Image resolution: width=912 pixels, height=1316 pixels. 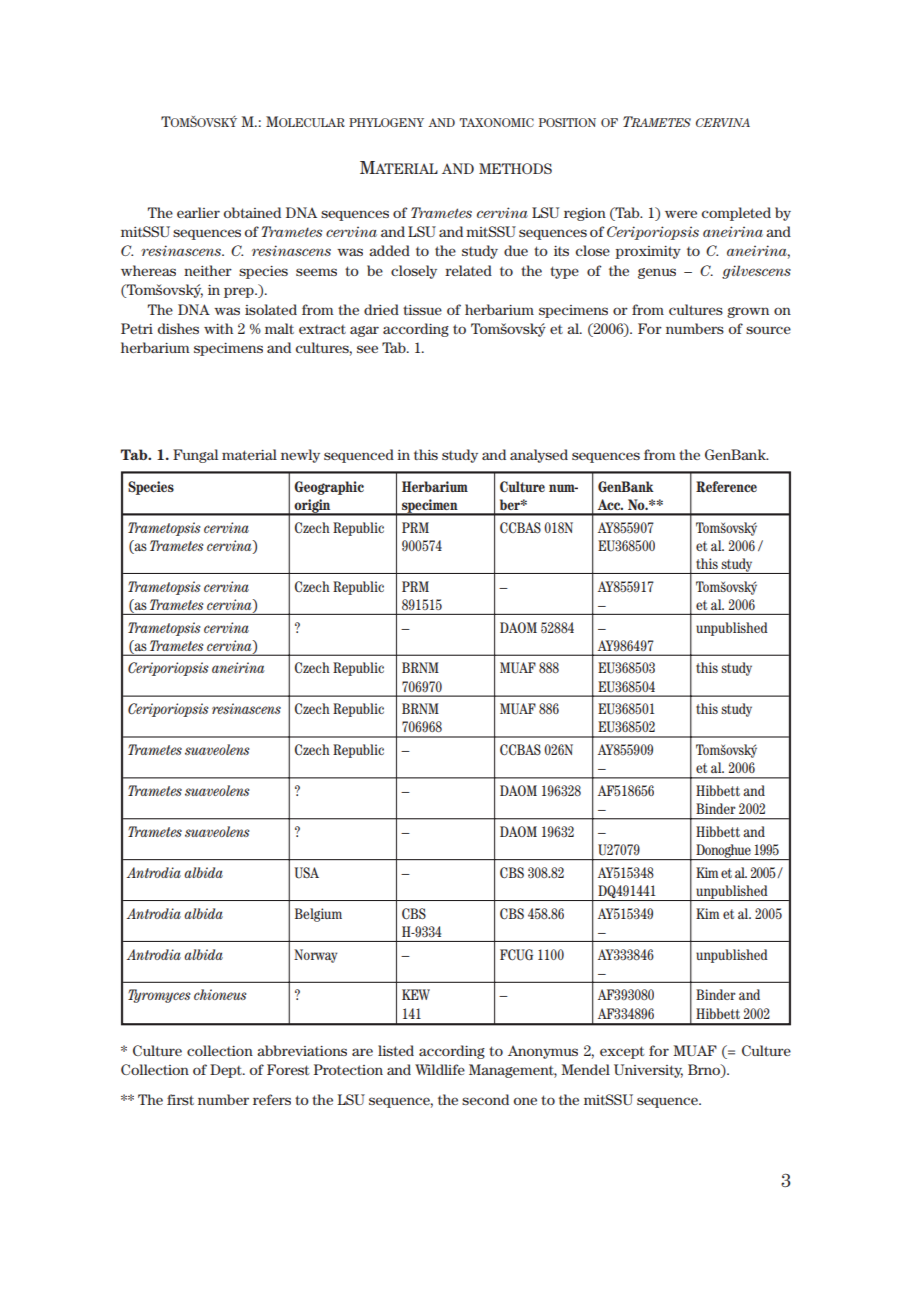 I want to click on origin, so click(x=313, y=507).
